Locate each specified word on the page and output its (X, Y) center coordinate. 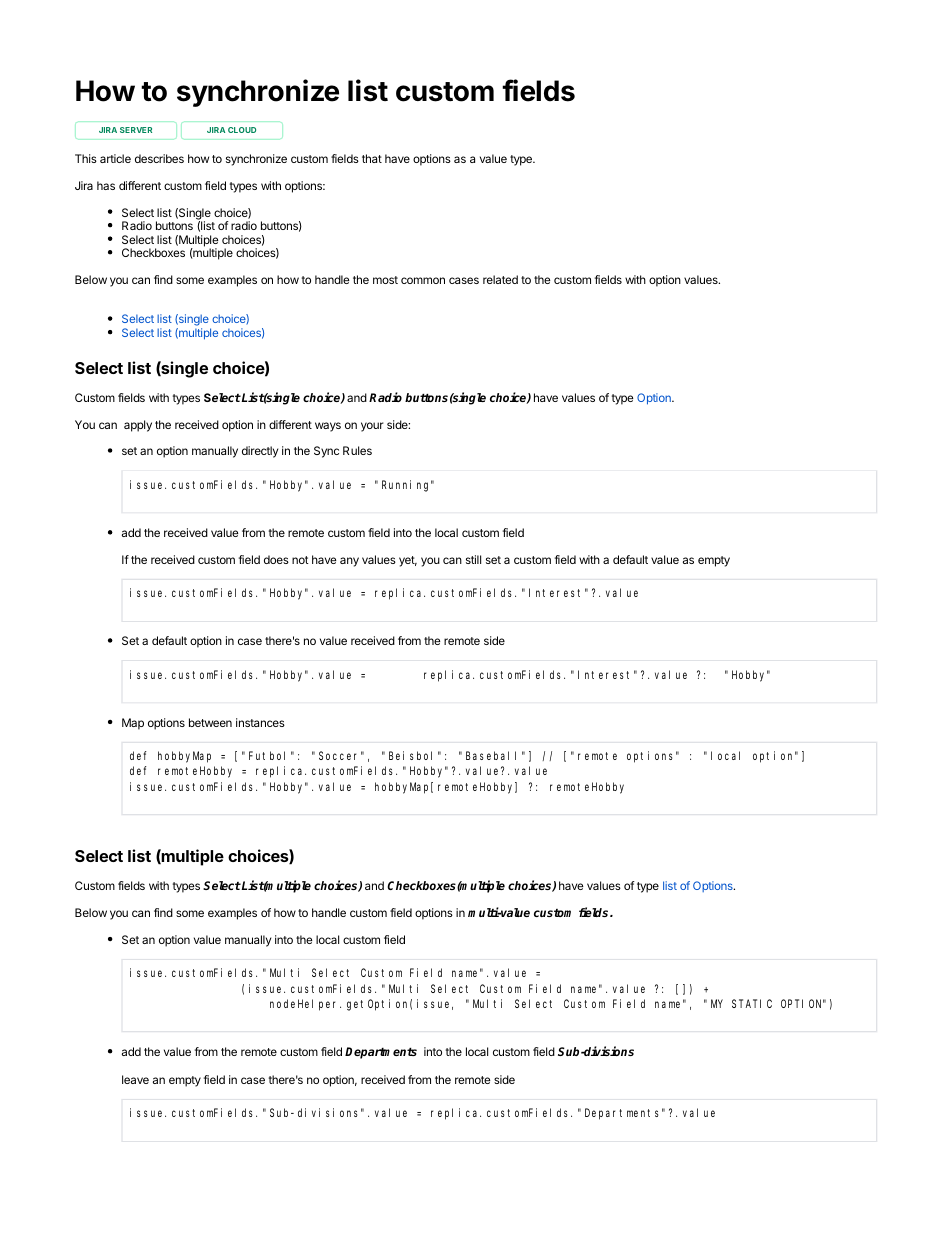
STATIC (752, 1003)
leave (135, 1079)
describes (159, 158)
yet (408, 561)
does (276, 559)
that (372, 158)
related (500, 279)
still (473, 559)
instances (260, 722)
